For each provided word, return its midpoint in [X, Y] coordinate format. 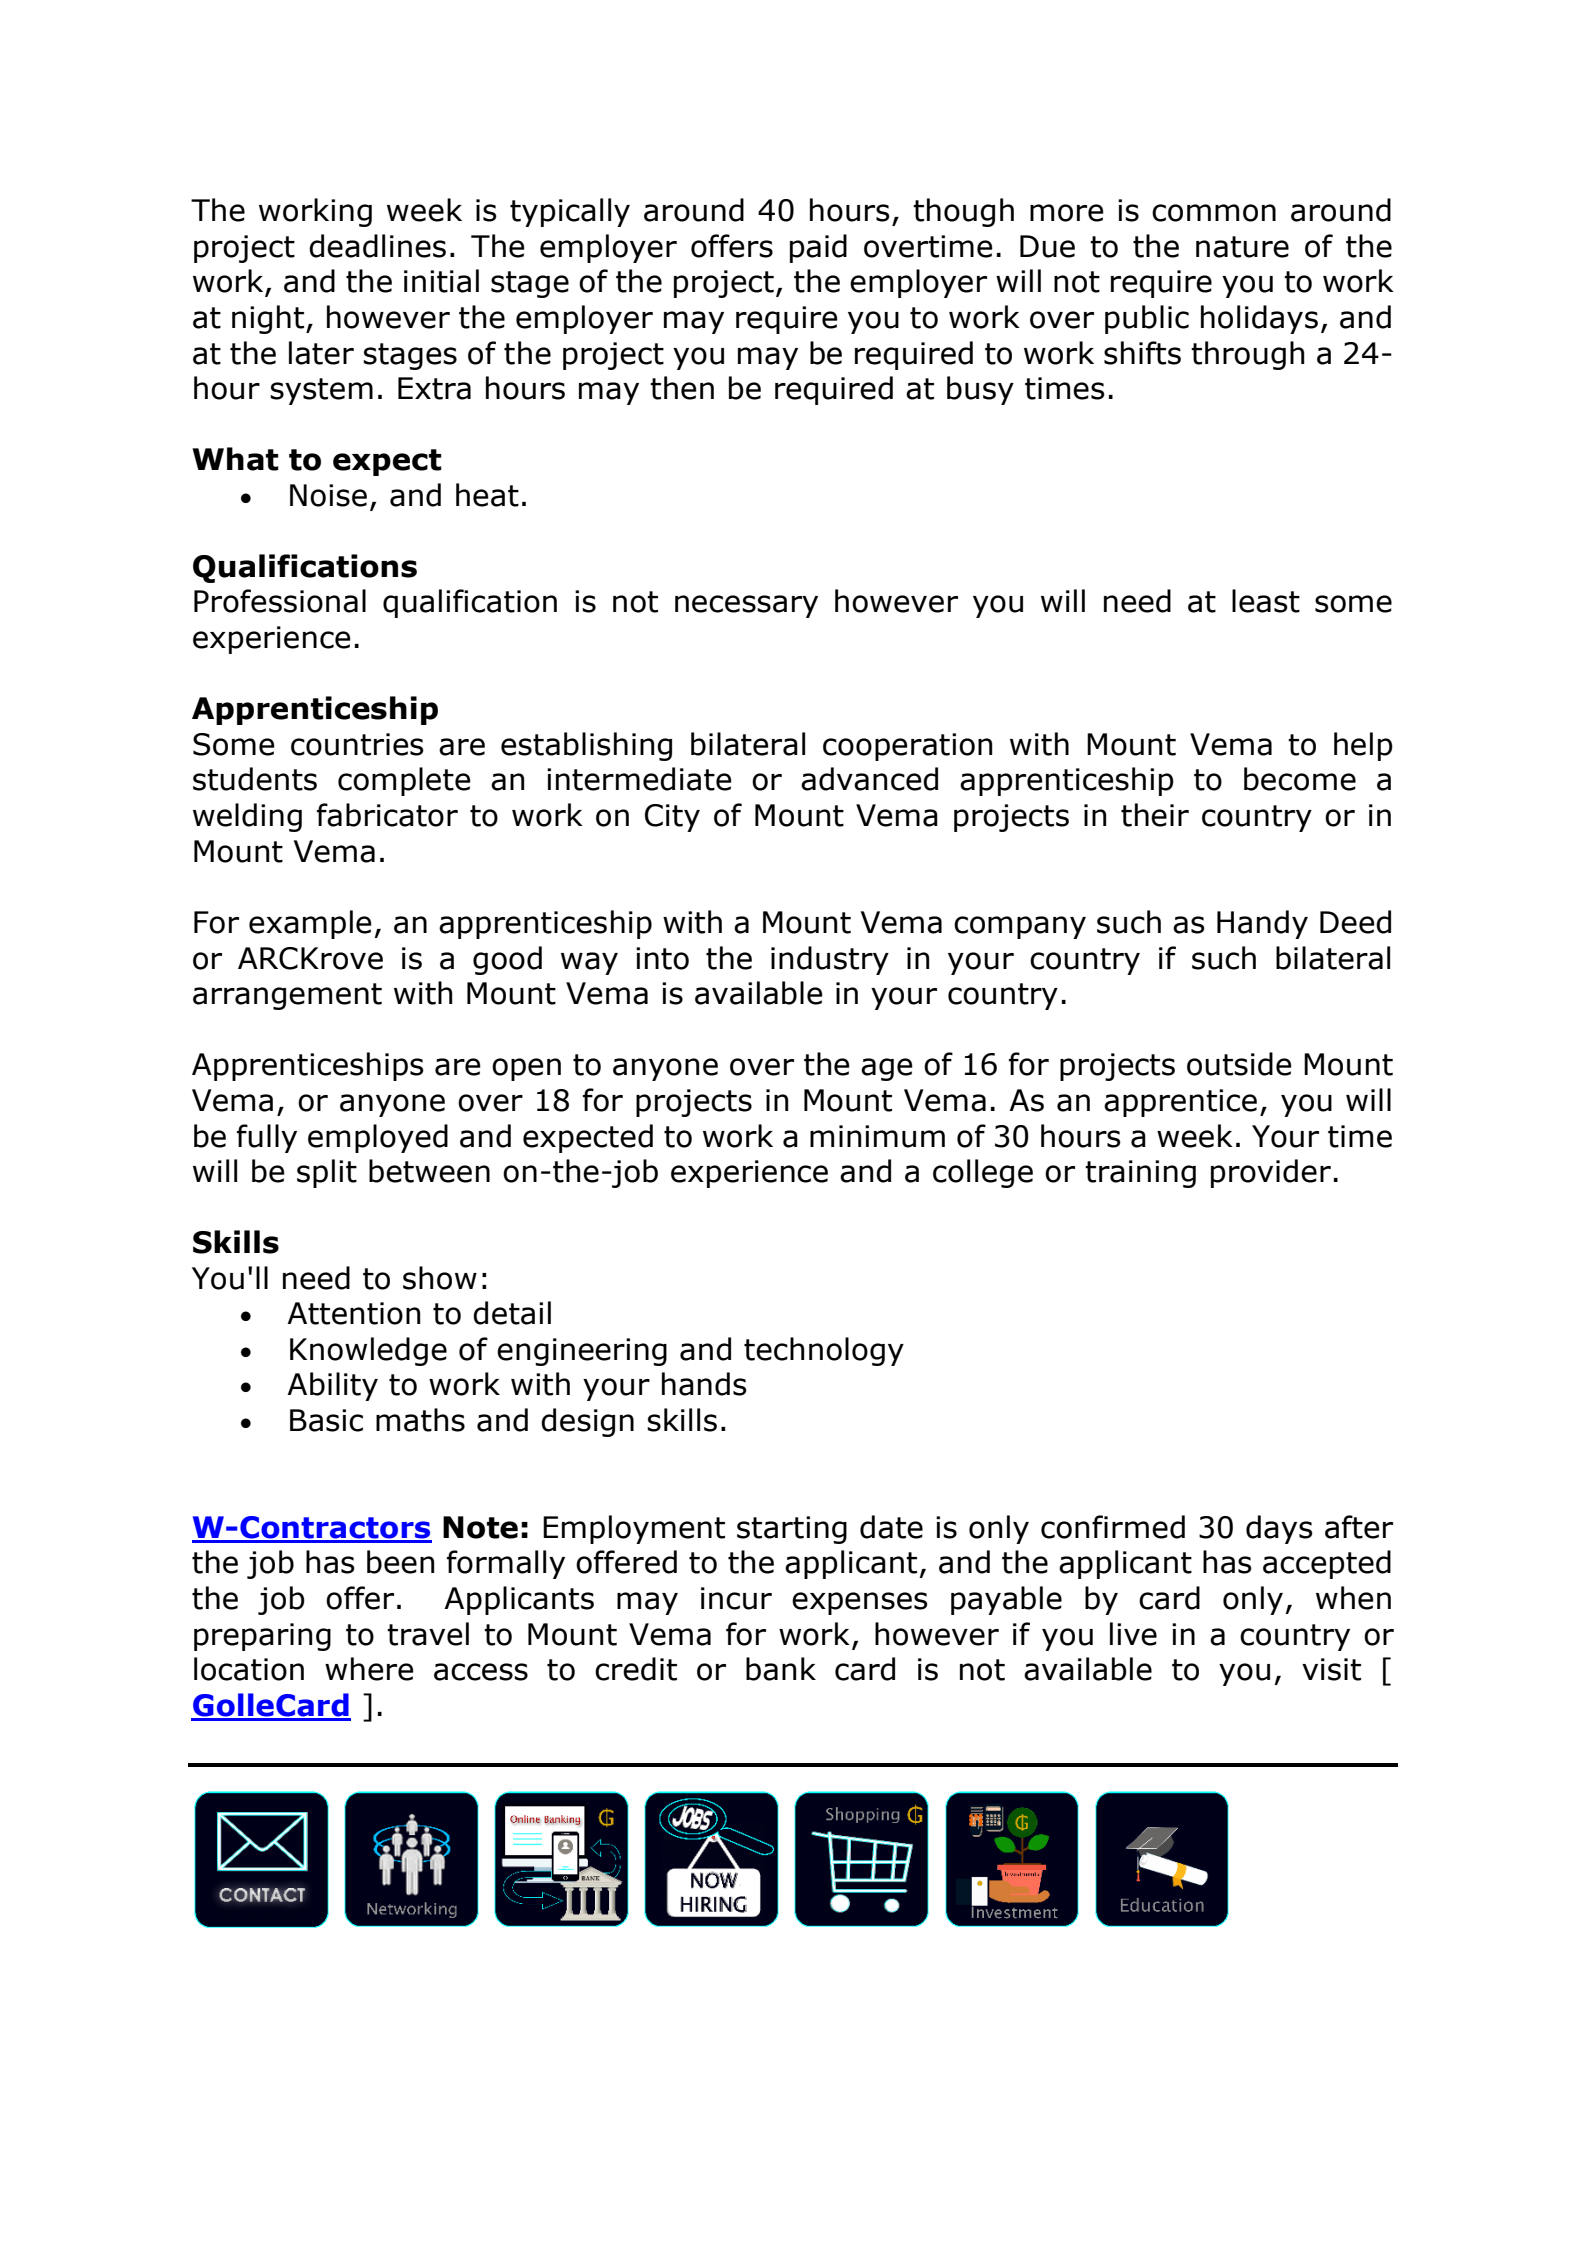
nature [1242, 247]
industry [830, 960]
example [310, 924]
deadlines [377, 246]
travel [428, 1634]
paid [818, 248]
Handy [1262, 924]
